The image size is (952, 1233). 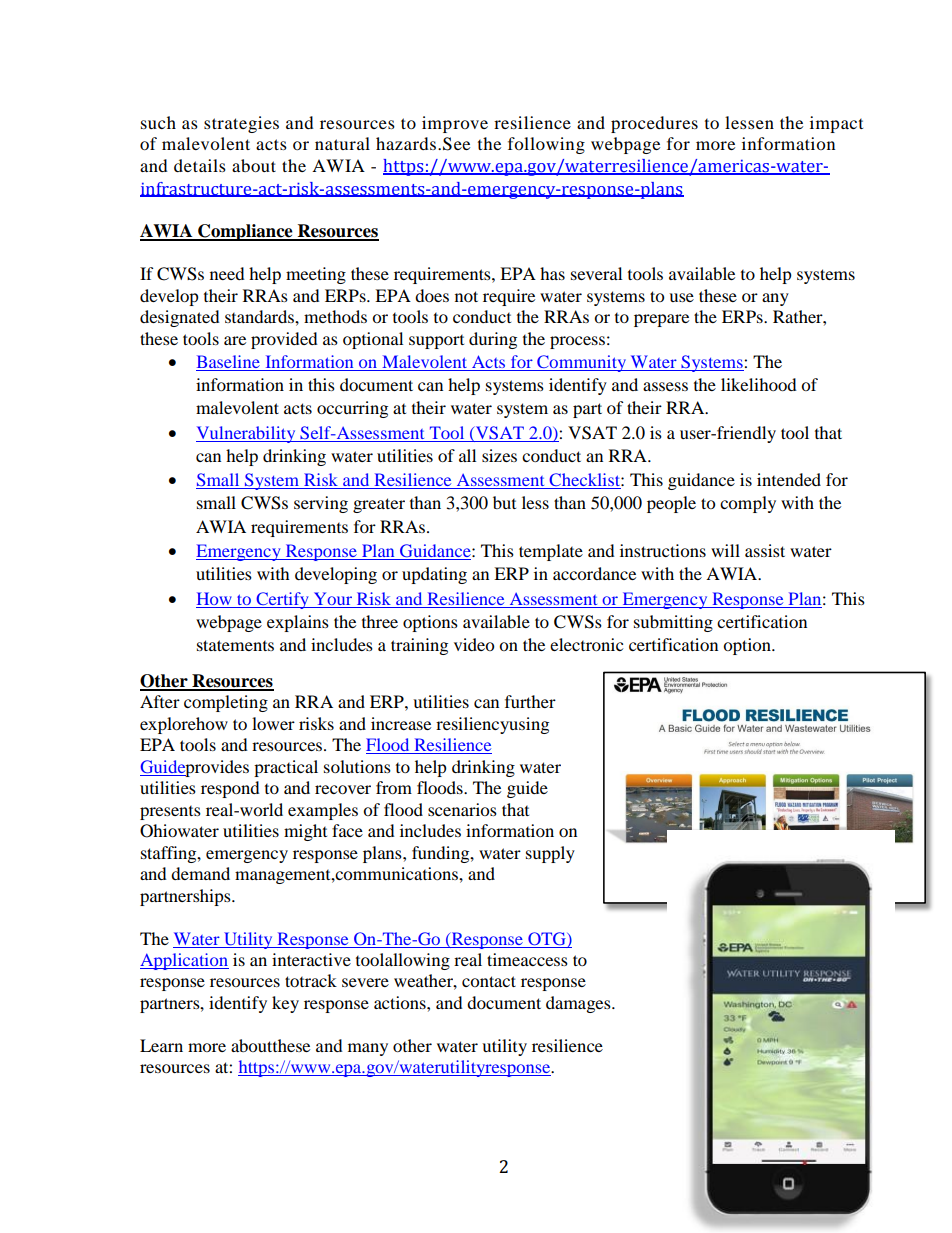 I want to click on following, so click(x=546, y=145).
